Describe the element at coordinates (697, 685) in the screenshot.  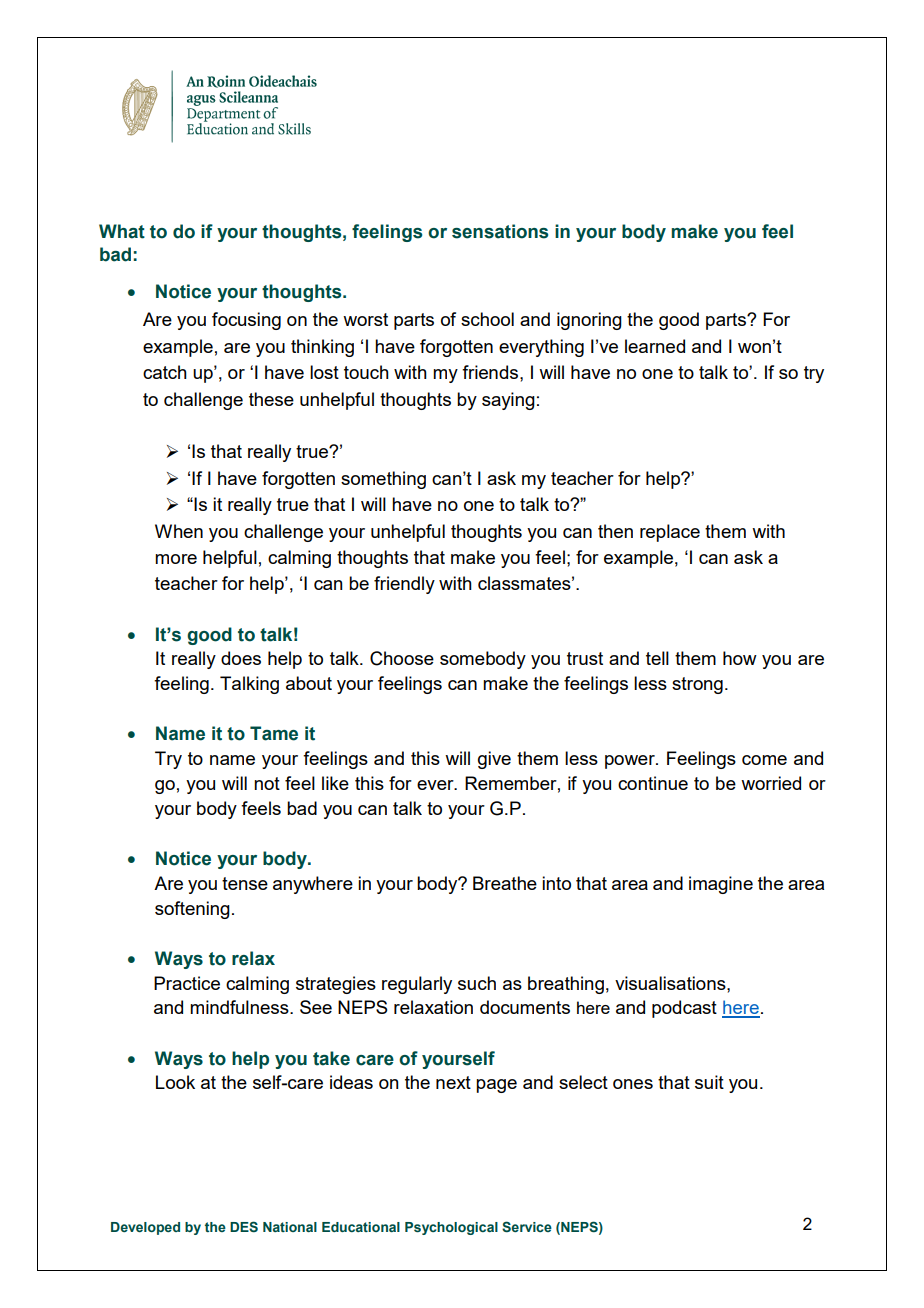
I see `strong` at that location.
